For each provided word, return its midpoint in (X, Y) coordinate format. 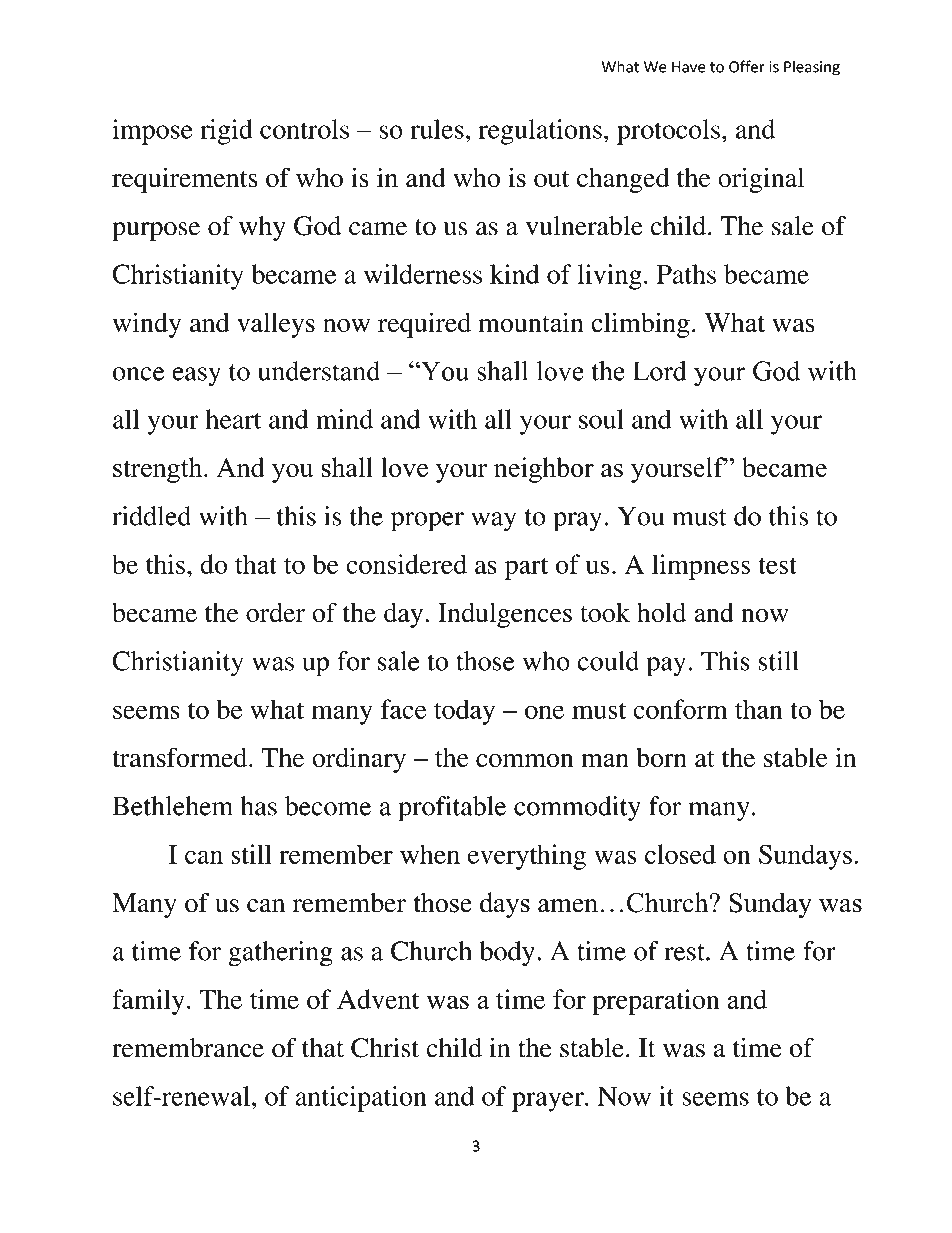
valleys (276, 325)
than (759, 709)
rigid (226, 132)
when (430, 854)
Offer (747, 66)
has (259, 806)
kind (514, 274)
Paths (686, 274)
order (275, 612)
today (464, 712)
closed (680, 854)
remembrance (188, 1048)
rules (437, 129)
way (494, 522)
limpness (701, 567)
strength (159, 470)
